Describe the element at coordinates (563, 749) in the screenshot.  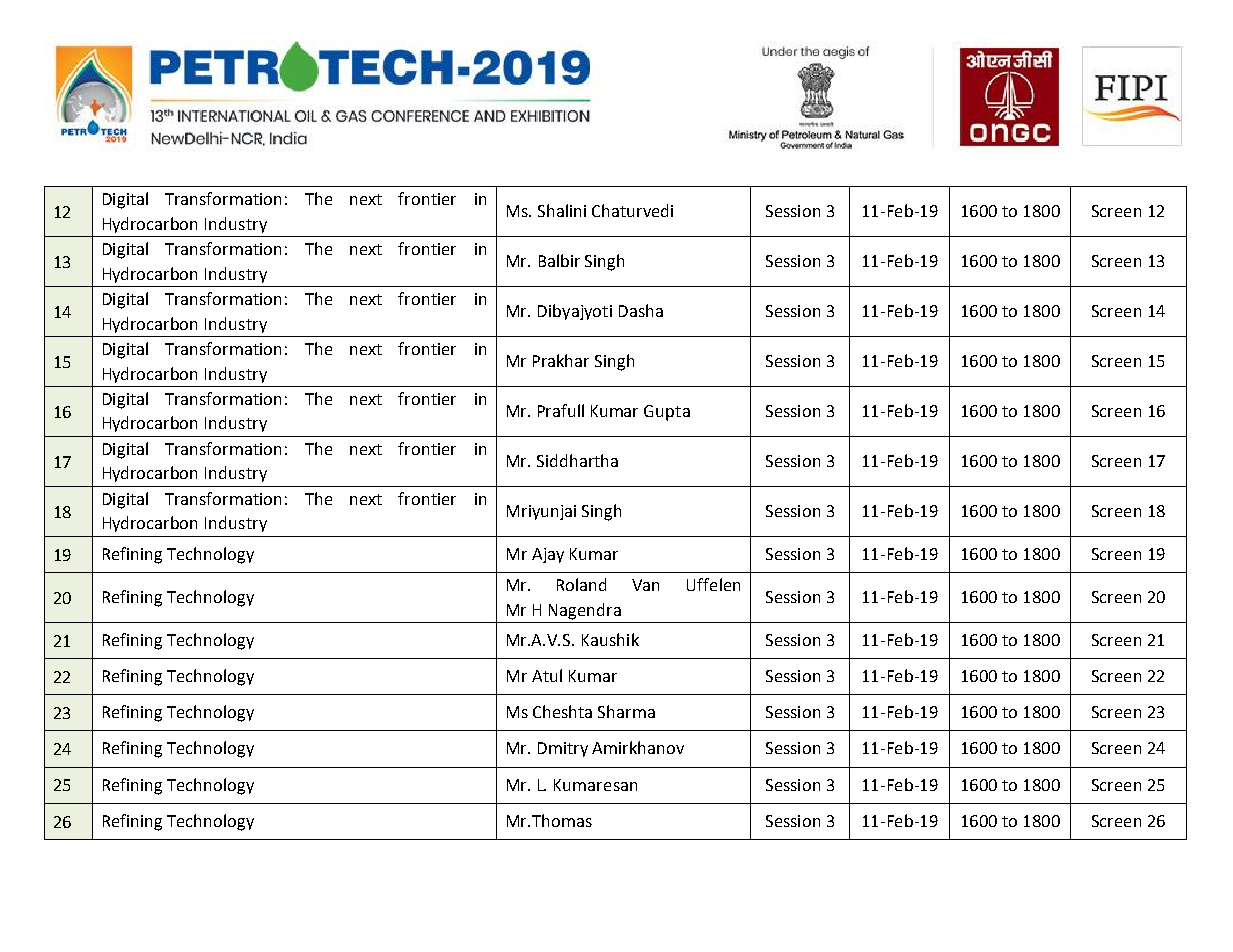
I see `Dmitry` at that location.
